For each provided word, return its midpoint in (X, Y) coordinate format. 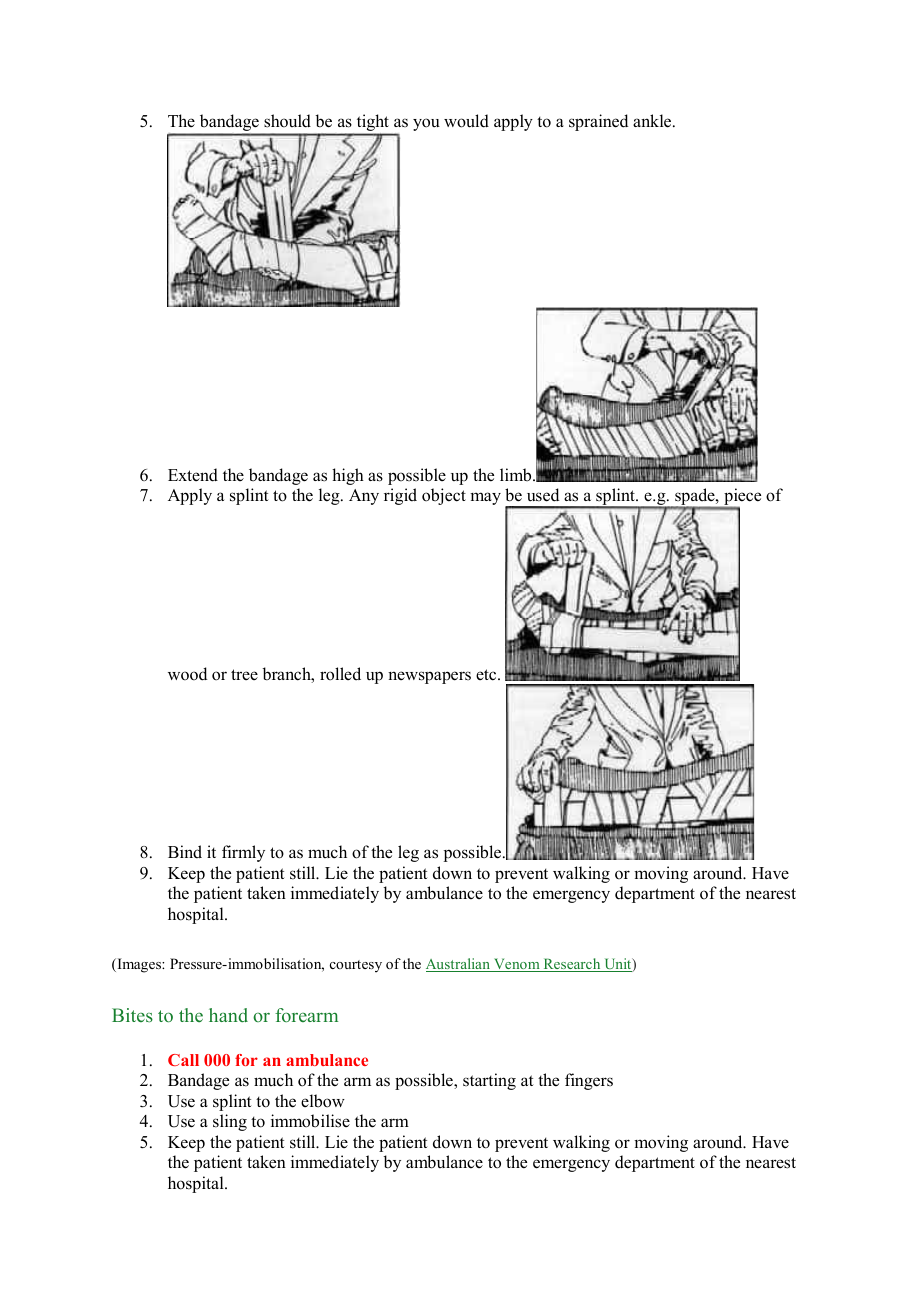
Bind (185, 852)
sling (230, 1122)
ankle (653, 121)
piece (741, 498)
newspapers (429, 677)
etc (487, 675)
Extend (193, 475)
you (426, 124)
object (444, 496)
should (287, 121)
